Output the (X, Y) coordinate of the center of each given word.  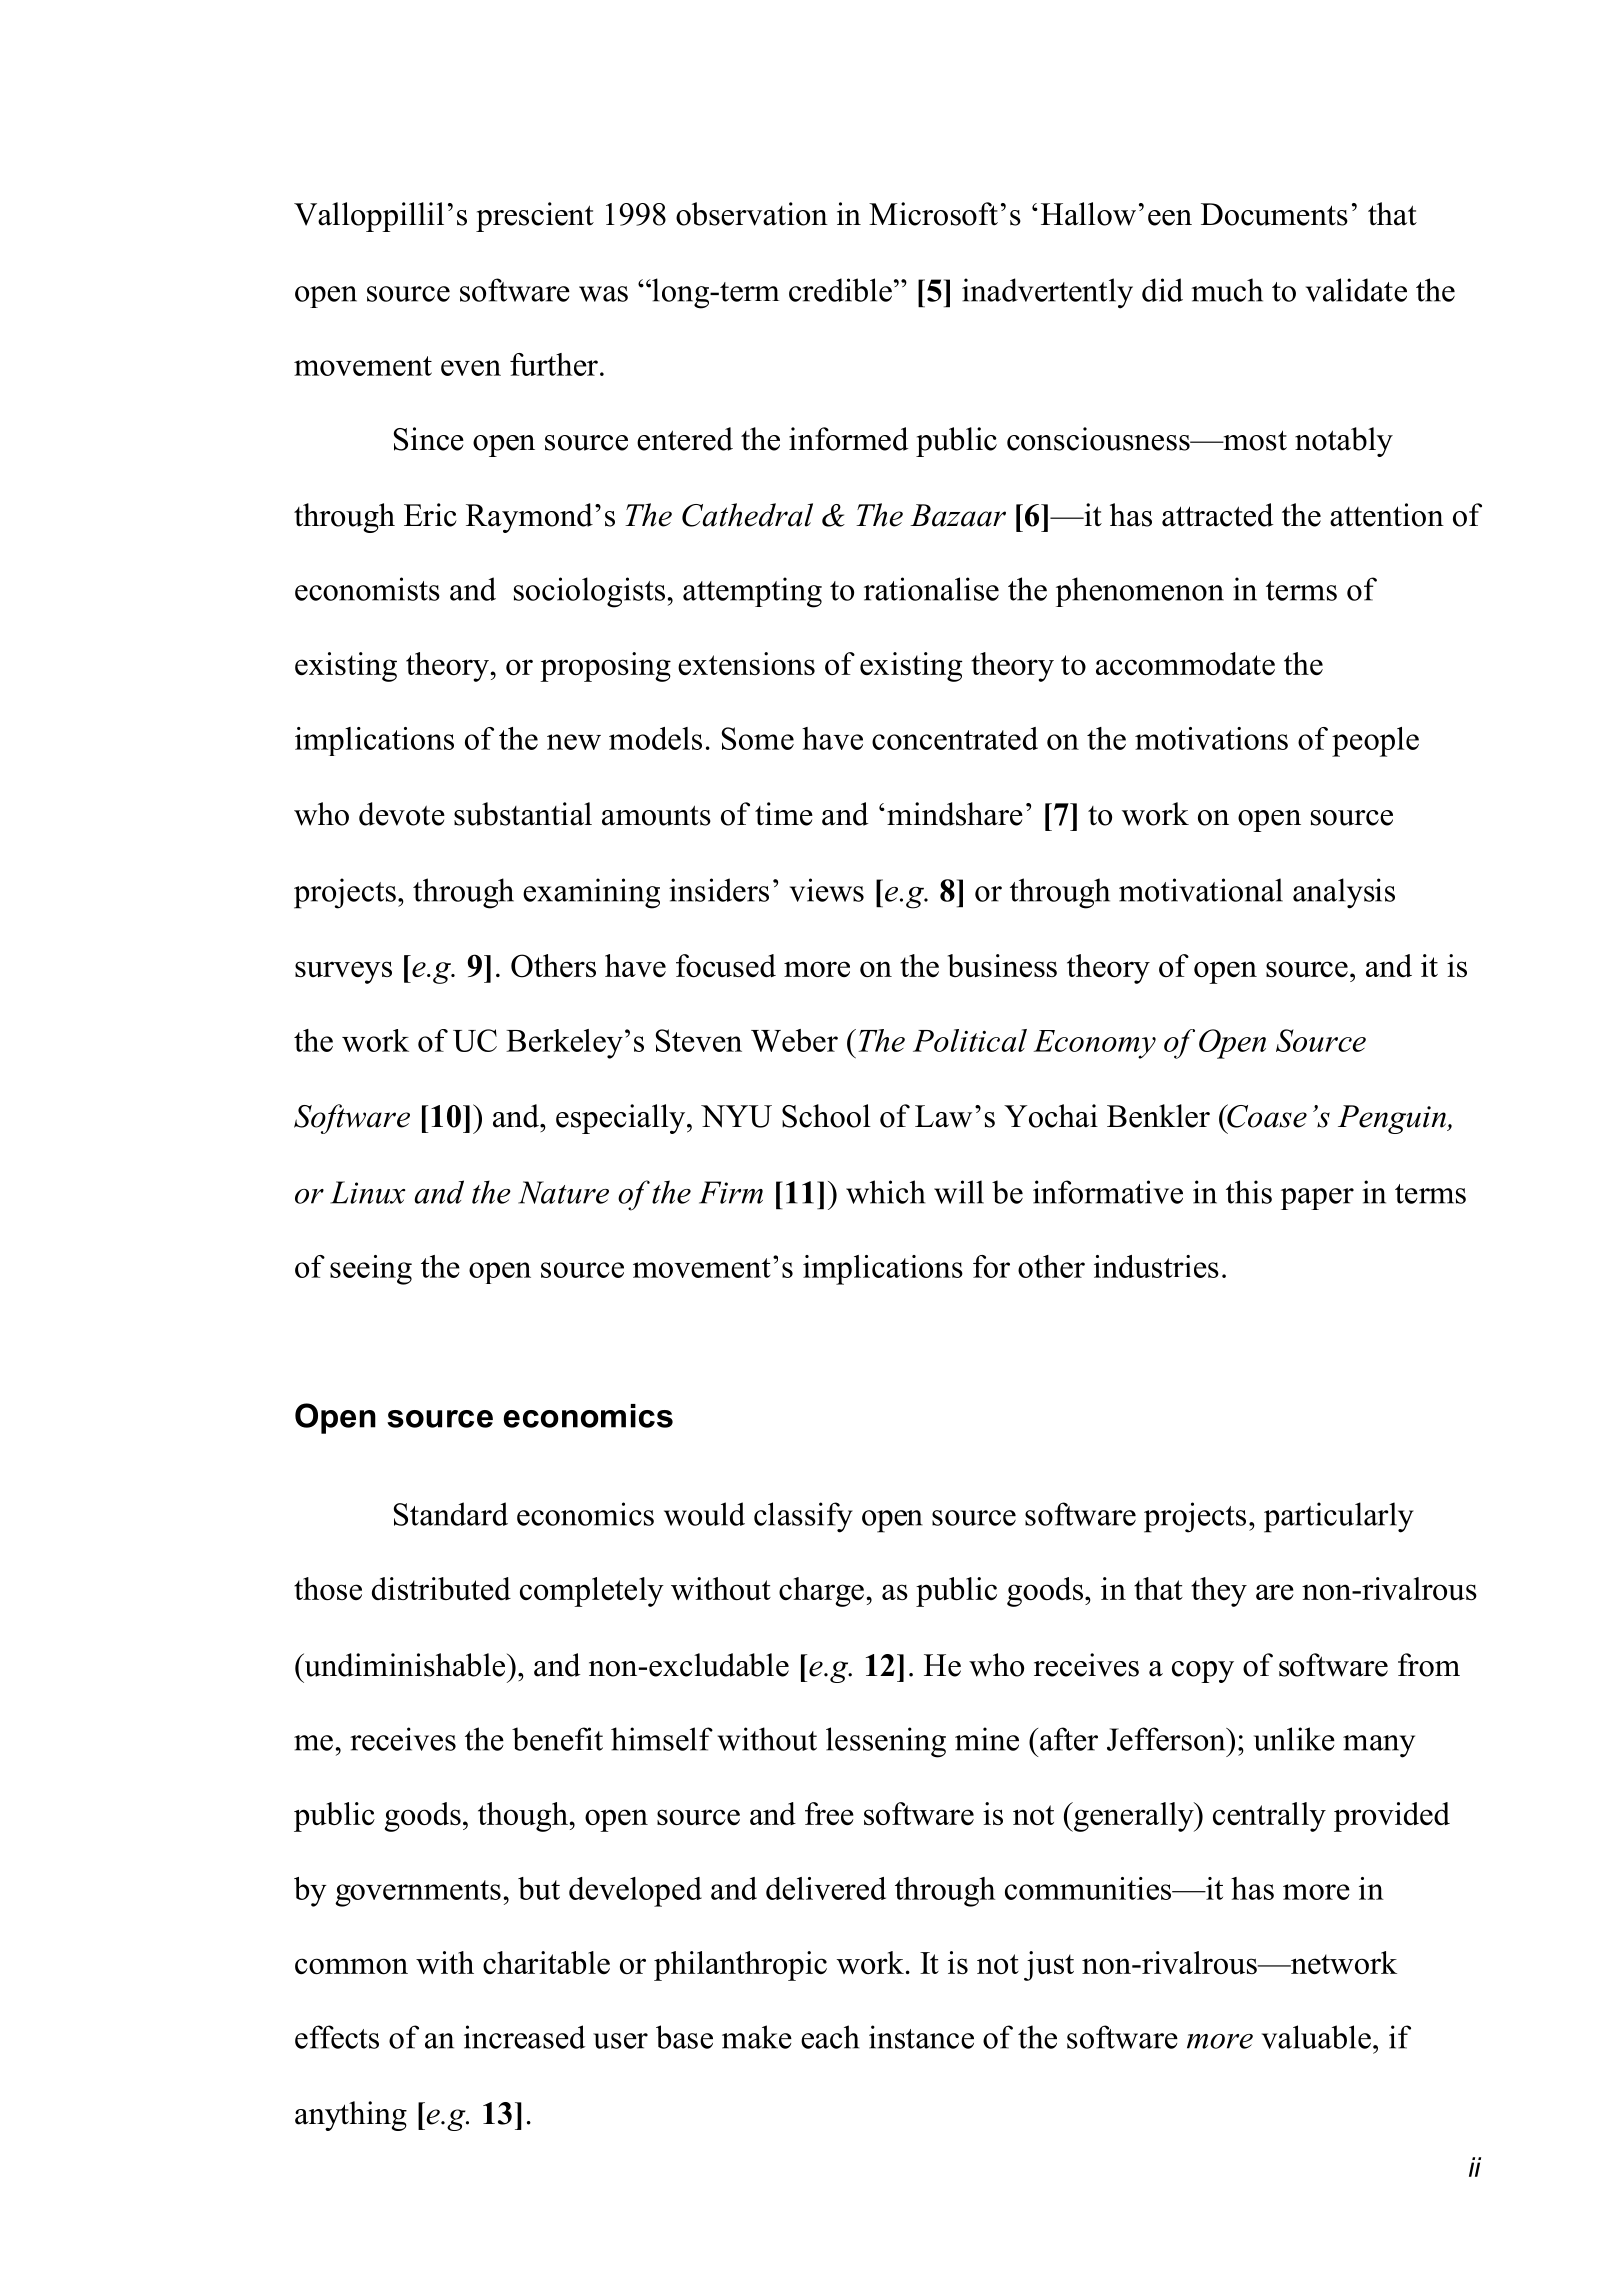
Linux (368, 1192)
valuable (1316, 2037)
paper (1317, 1199)
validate (1356, 290)
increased (524, 2037)
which (886, 1192)
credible (840, 290)
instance (921, 2037)
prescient (535, 217)
